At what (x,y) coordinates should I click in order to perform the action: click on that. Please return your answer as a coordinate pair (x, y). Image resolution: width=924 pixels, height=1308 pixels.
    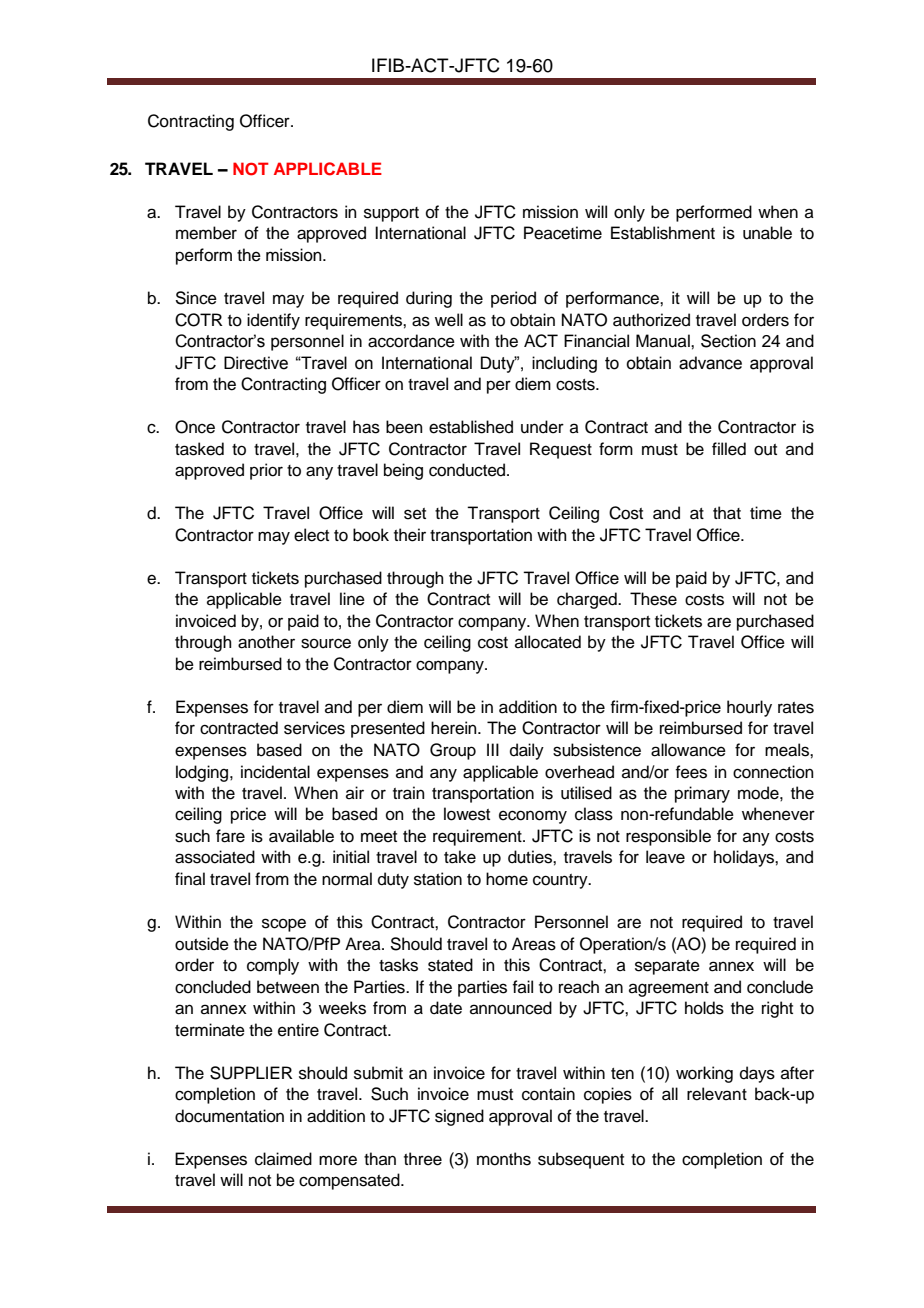
    Looking at the image, I should click on (727, 513).
